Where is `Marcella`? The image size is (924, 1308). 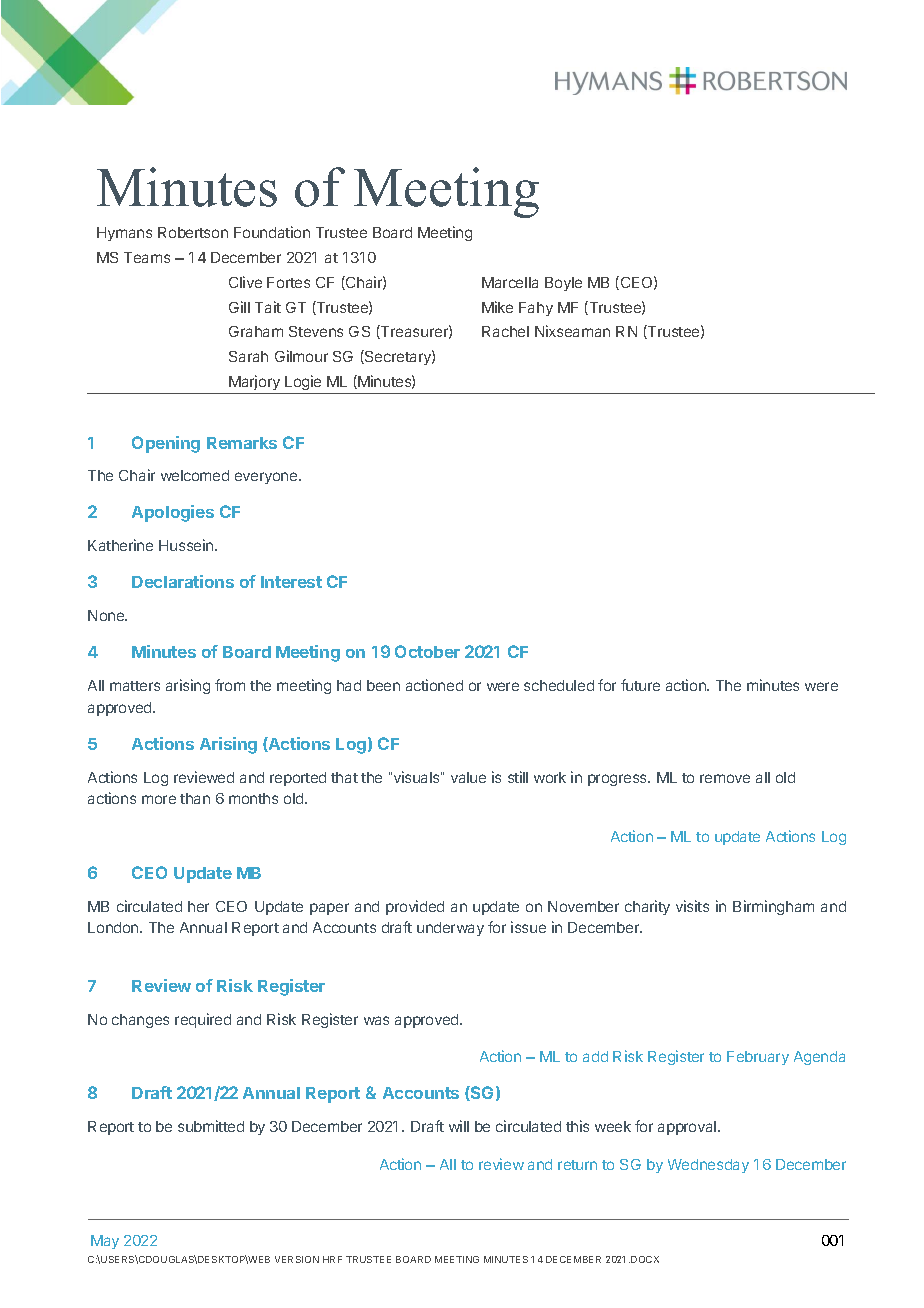 Marcella is located at coordinates (510, 282).
